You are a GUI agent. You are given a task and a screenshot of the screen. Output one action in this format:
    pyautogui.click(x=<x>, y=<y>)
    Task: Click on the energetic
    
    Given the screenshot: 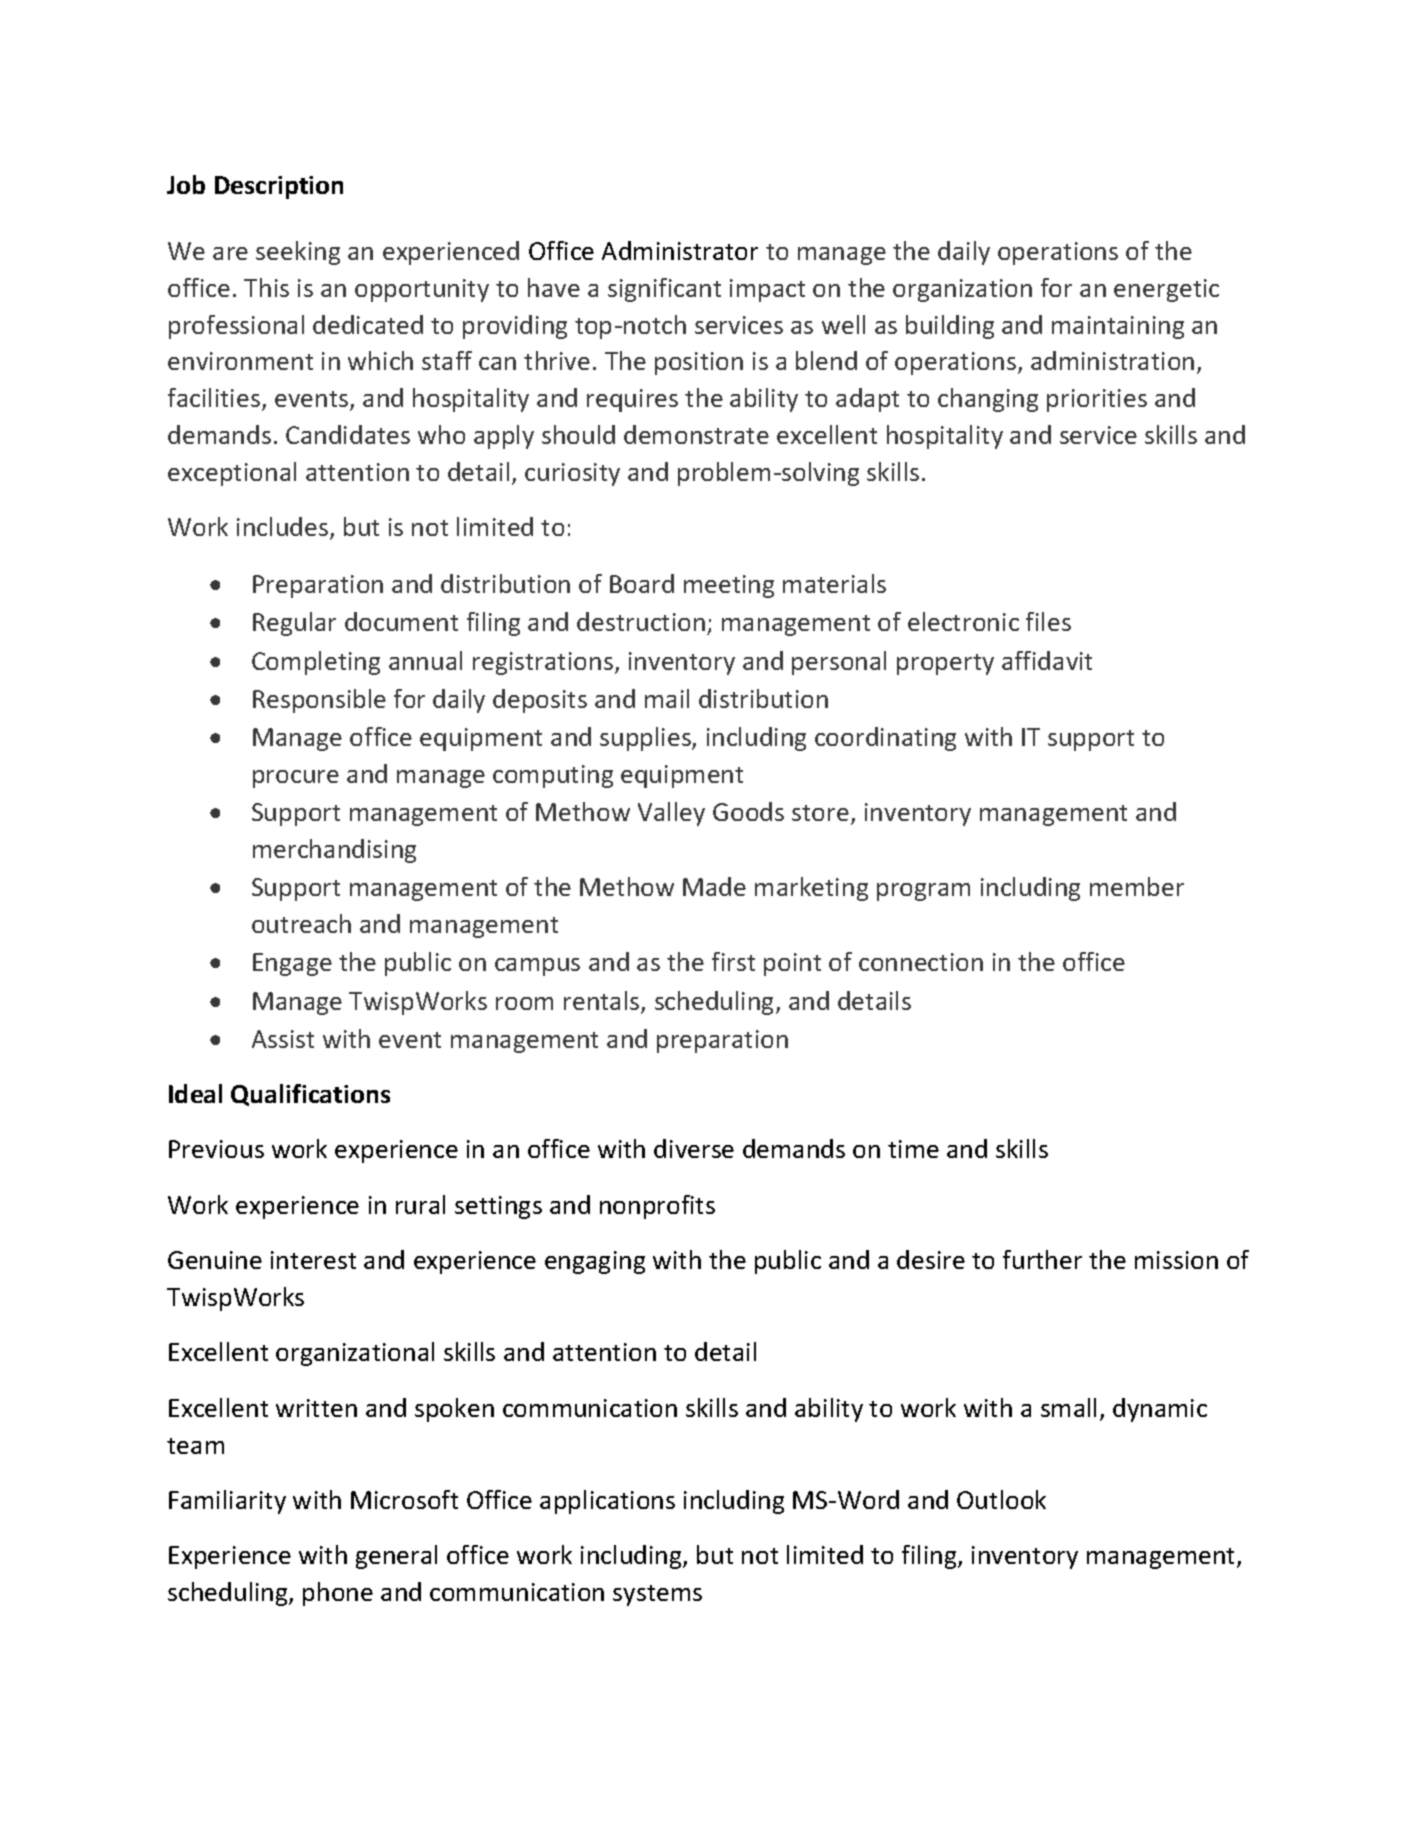 What is the action you would take?
    pyautogui.click(x=1166, y=290)
